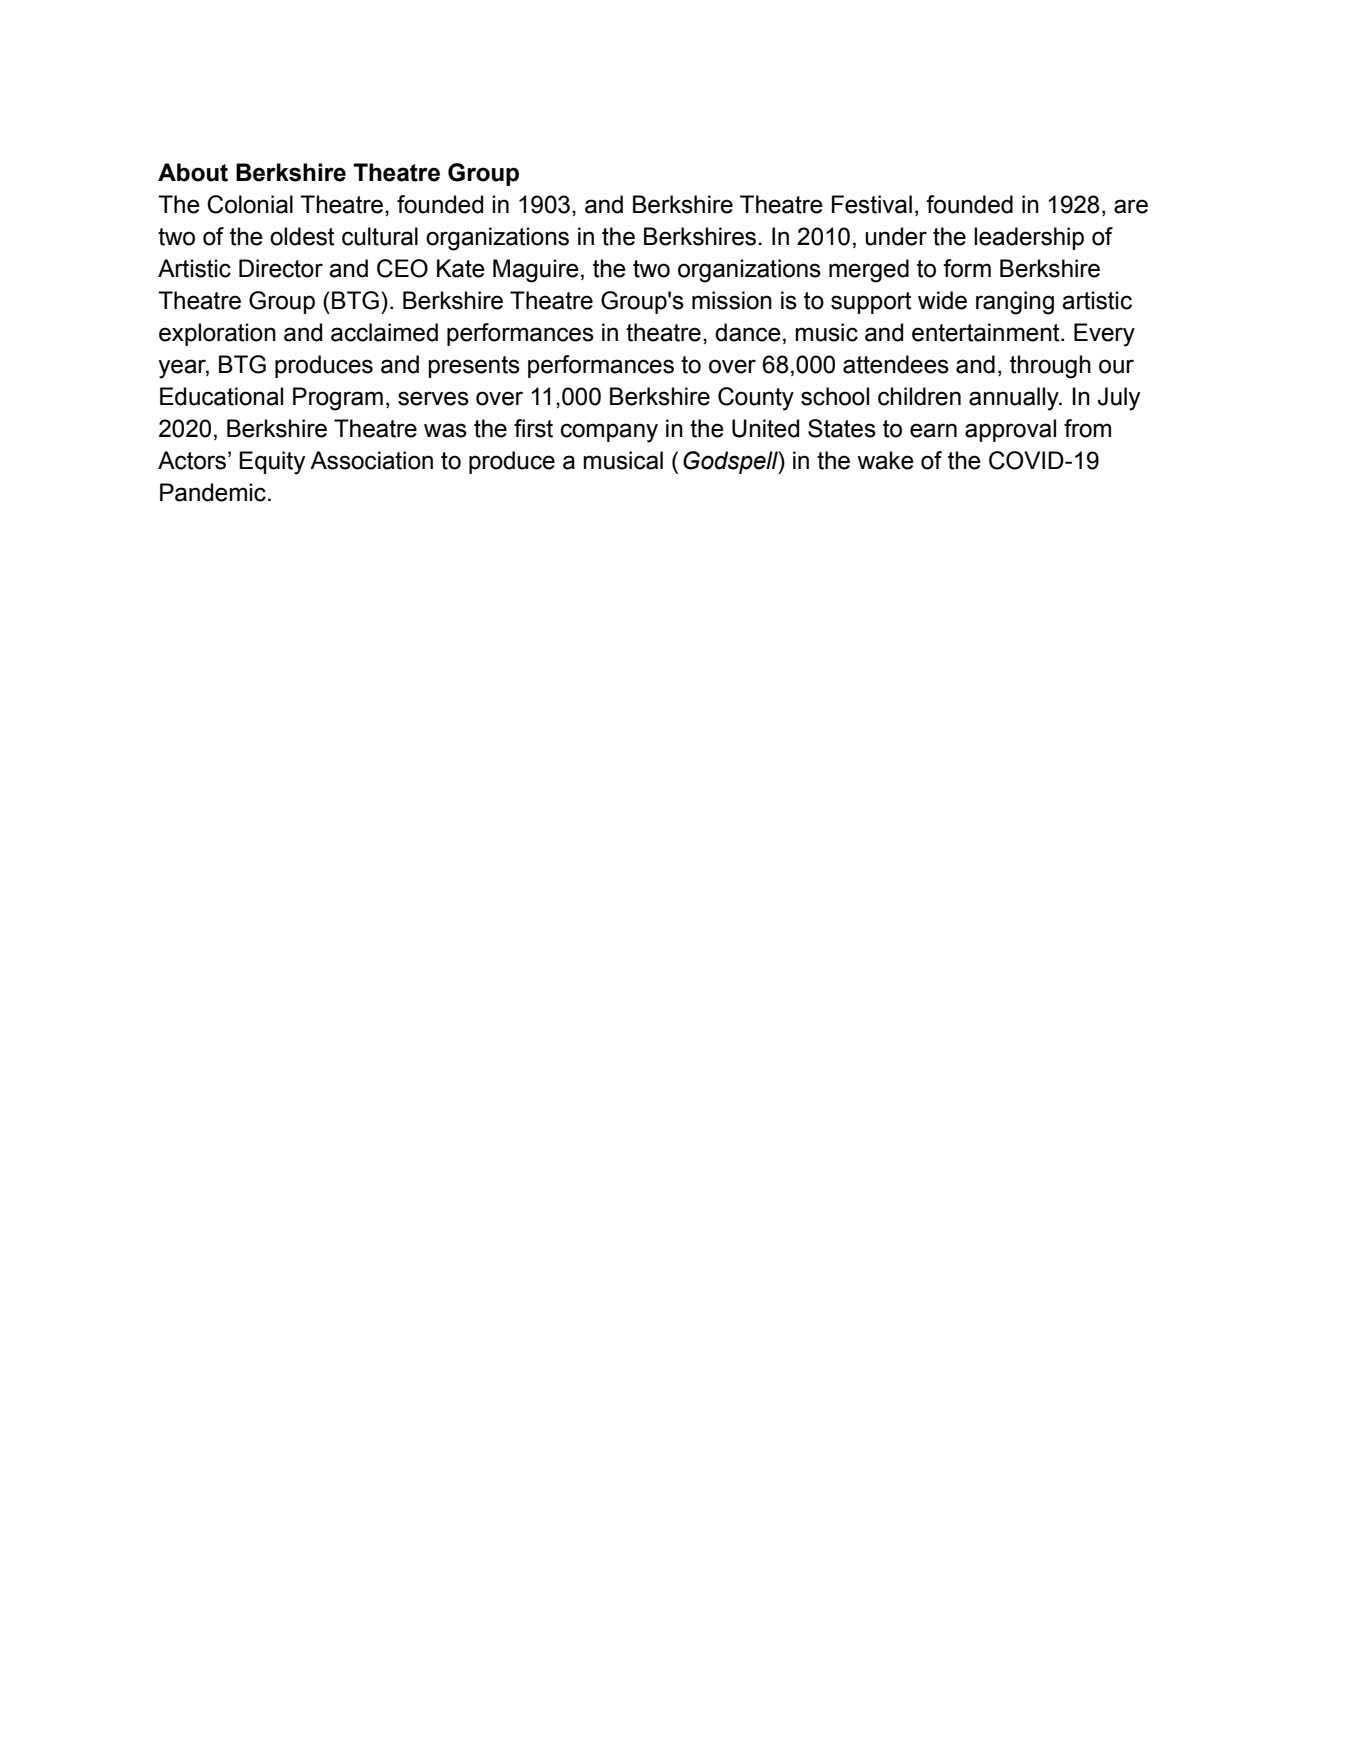  What do you see at coordinates (1015, 399) in the screenshot?
I see `annually` at bounding box center [1015, 399].
